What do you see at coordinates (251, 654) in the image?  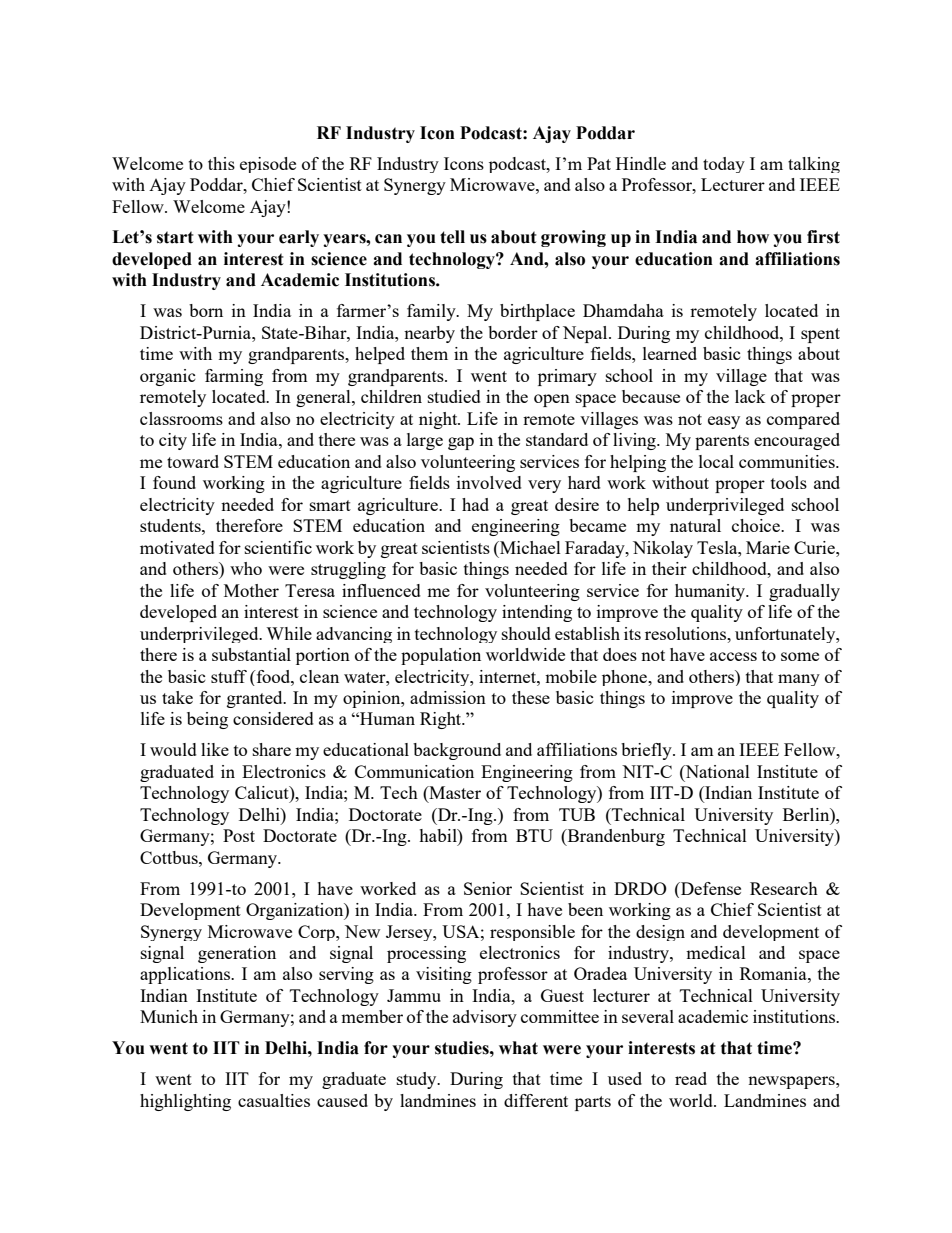 I see `substantial` at bounding box center [251, 654].
